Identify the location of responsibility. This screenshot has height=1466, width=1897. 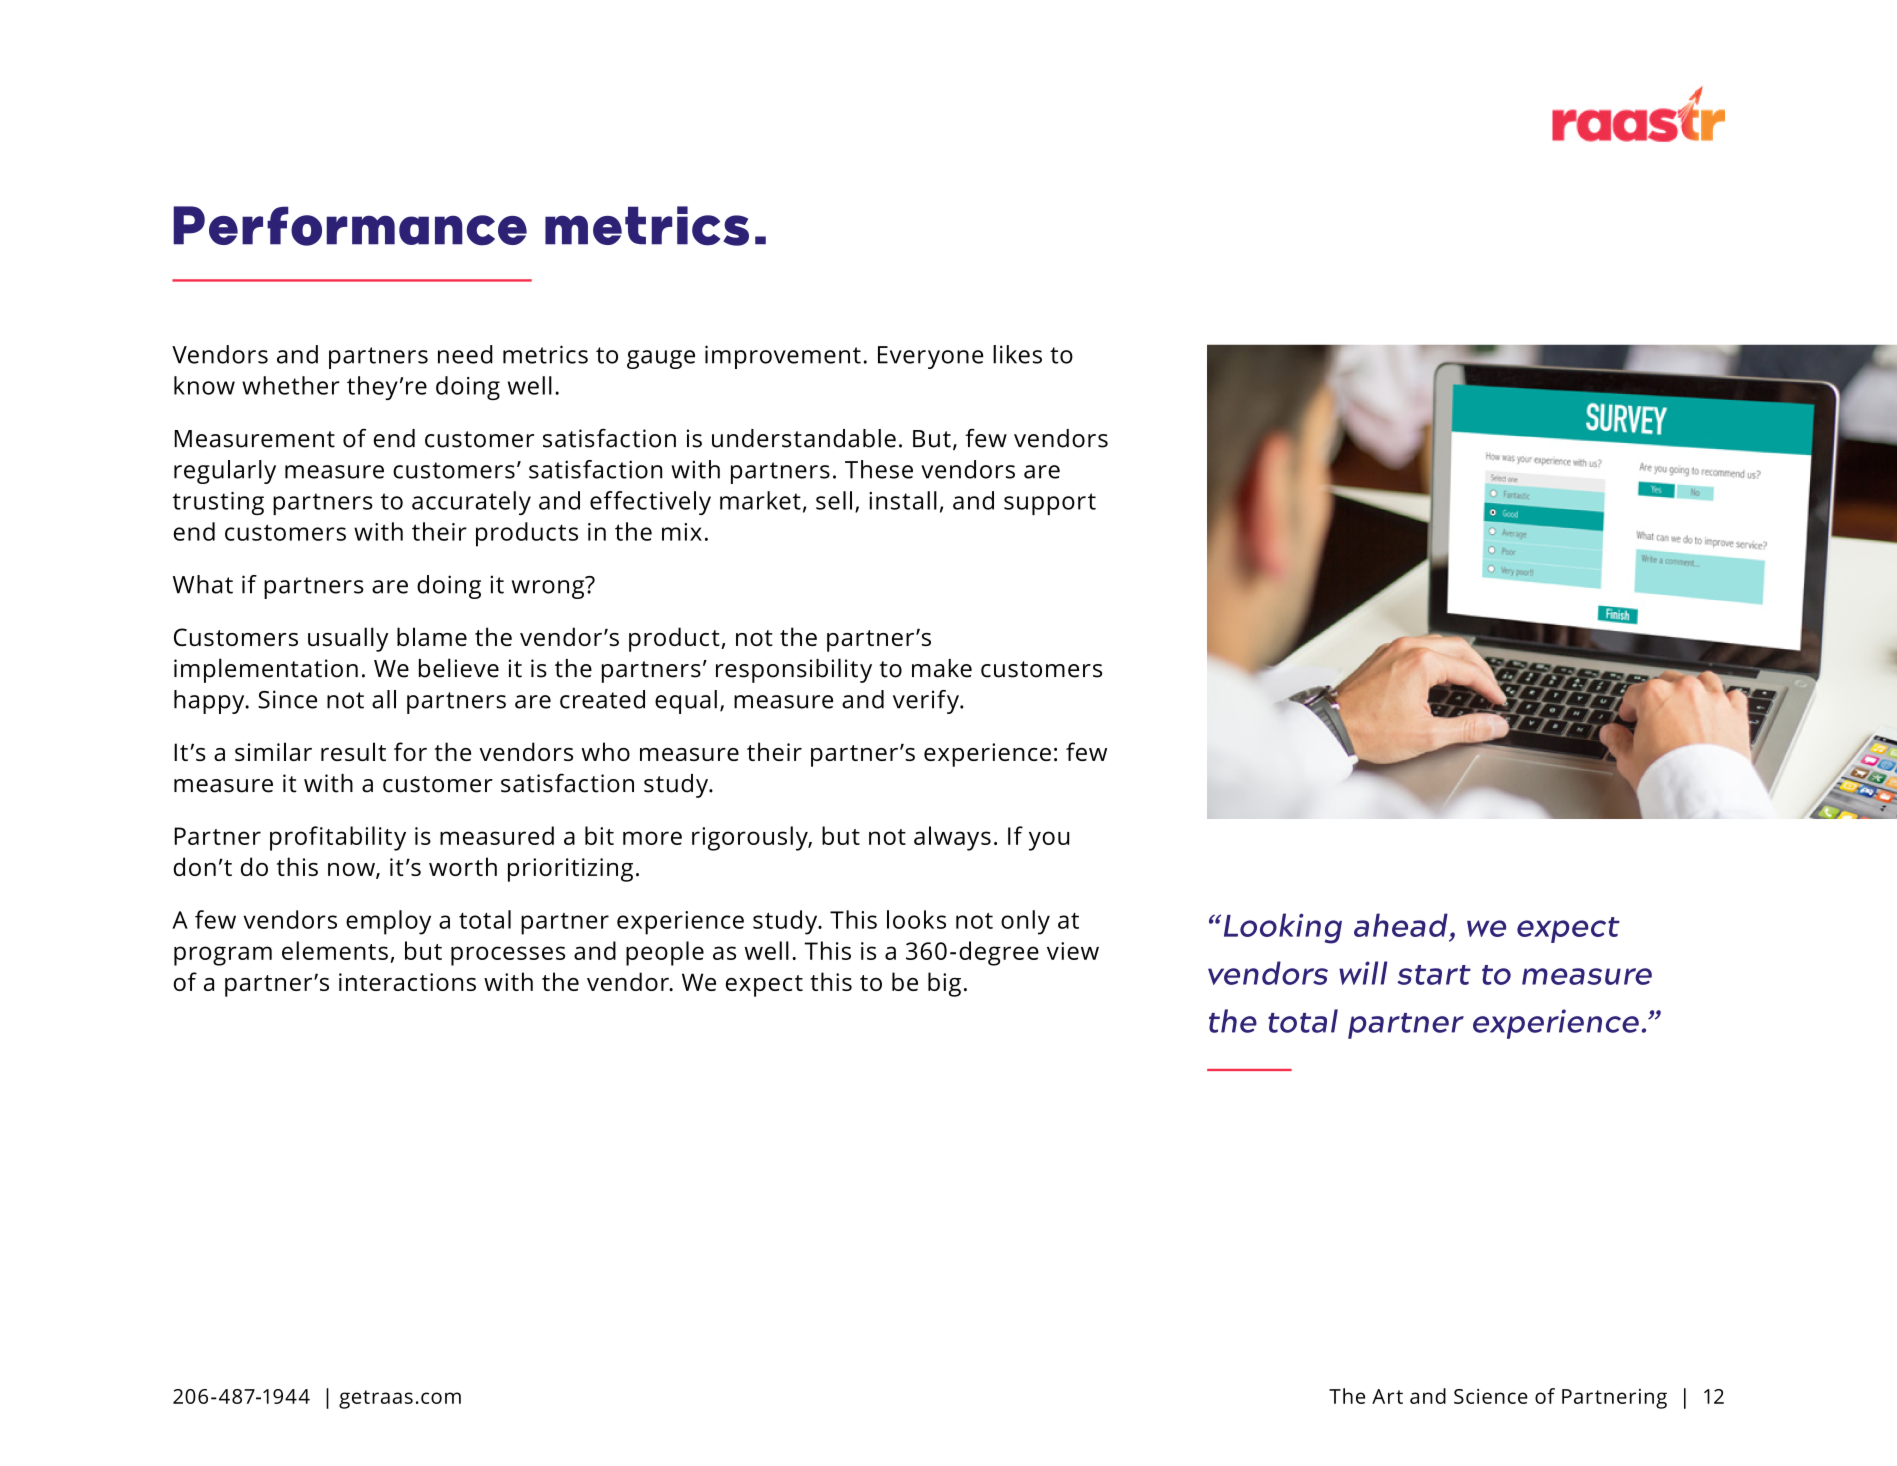
(794, 670).
